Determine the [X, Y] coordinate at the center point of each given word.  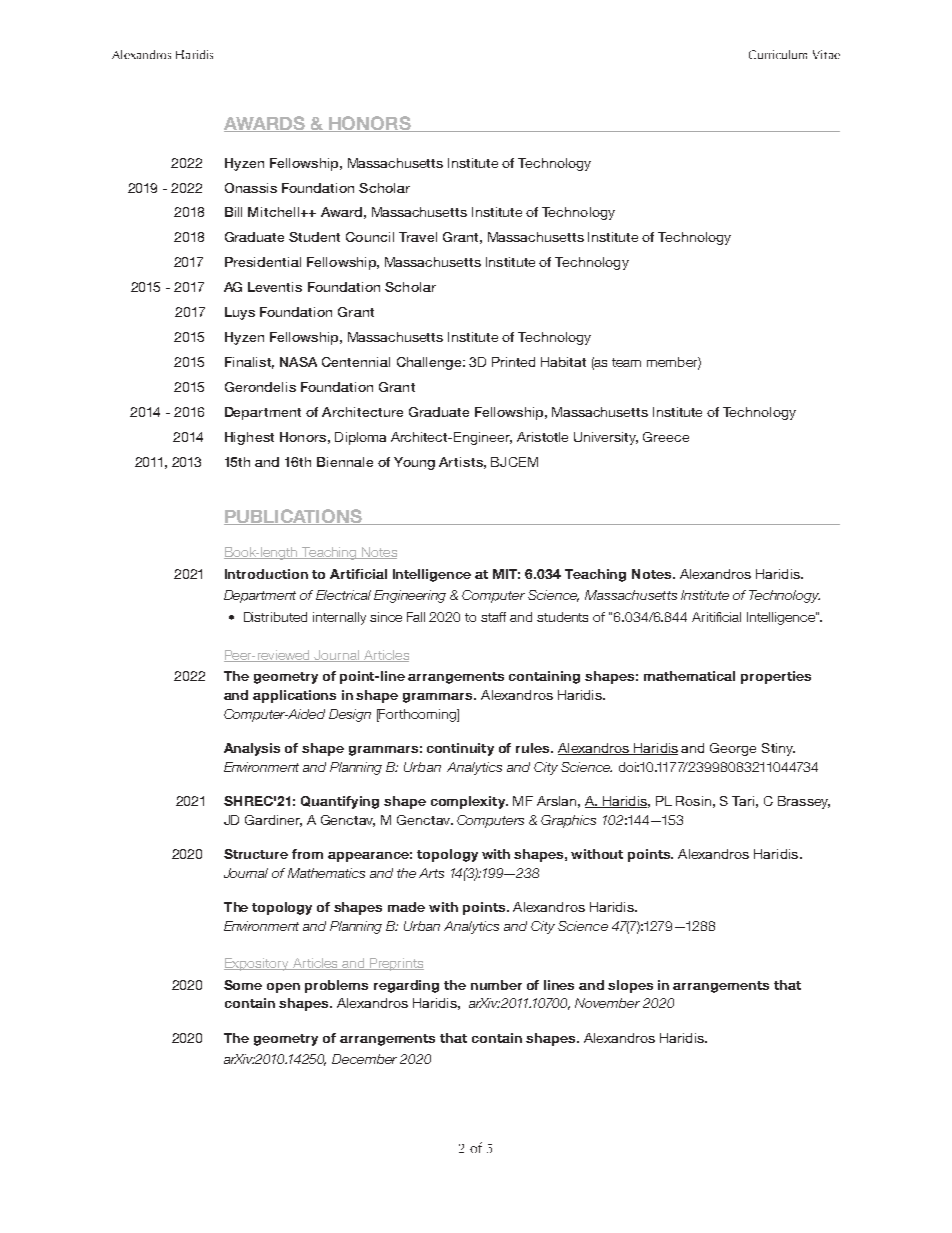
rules [534, 748]
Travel [418, 237]
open [283, 988]
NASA [298, 362]
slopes [630, 986]
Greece [666, 437]
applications [294, 696]
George [733, 749]
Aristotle [542, 437]
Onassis [251, 188]
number [496, 985]
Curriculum [778, 54]
